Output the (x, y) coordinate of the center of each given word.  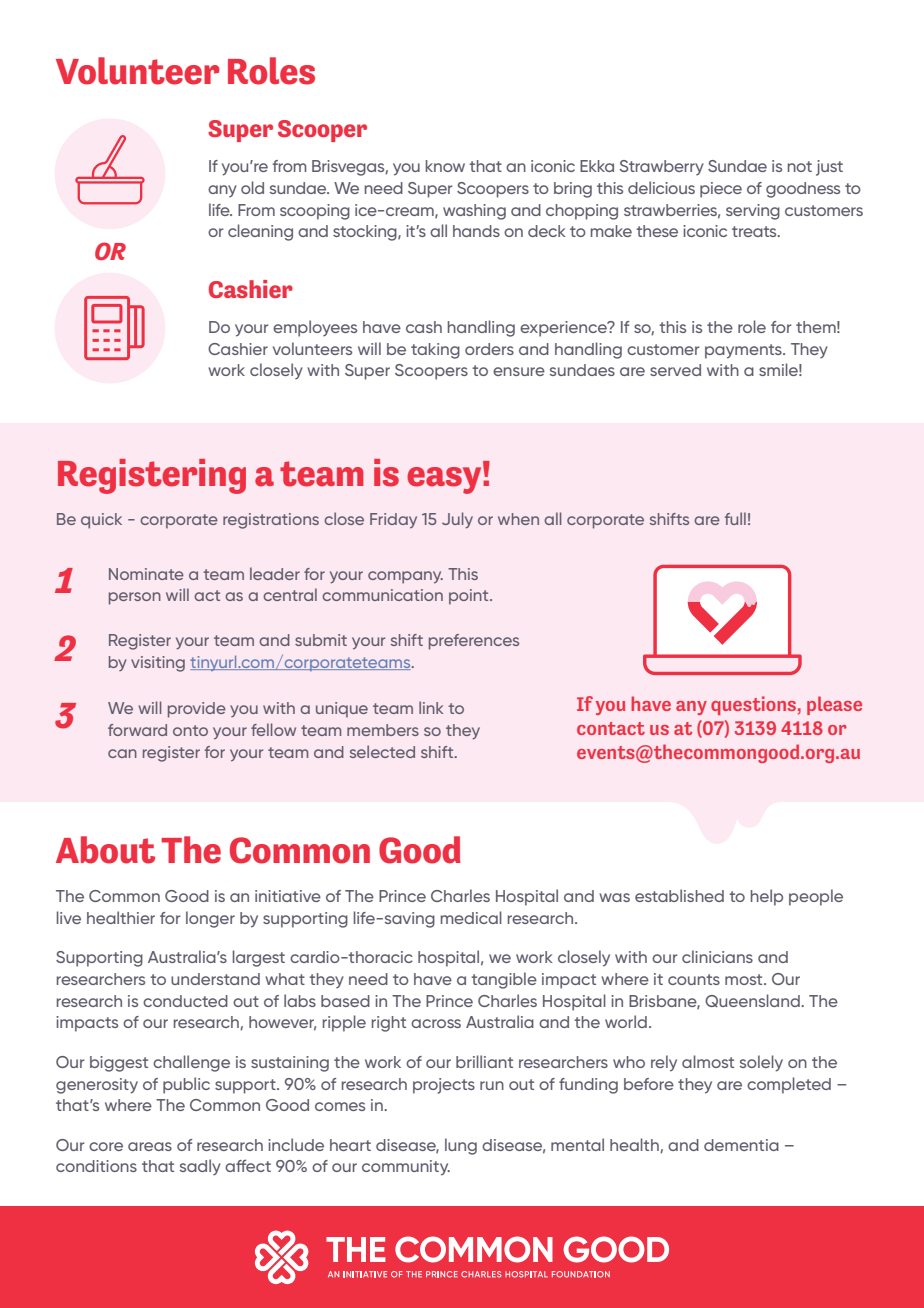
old (252, 187)
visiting (158, 664)
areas (150, 1146)
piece (721, 190)
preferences (474, 642)
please (834, 705)
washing (474, 212)
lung (461, 1146)
